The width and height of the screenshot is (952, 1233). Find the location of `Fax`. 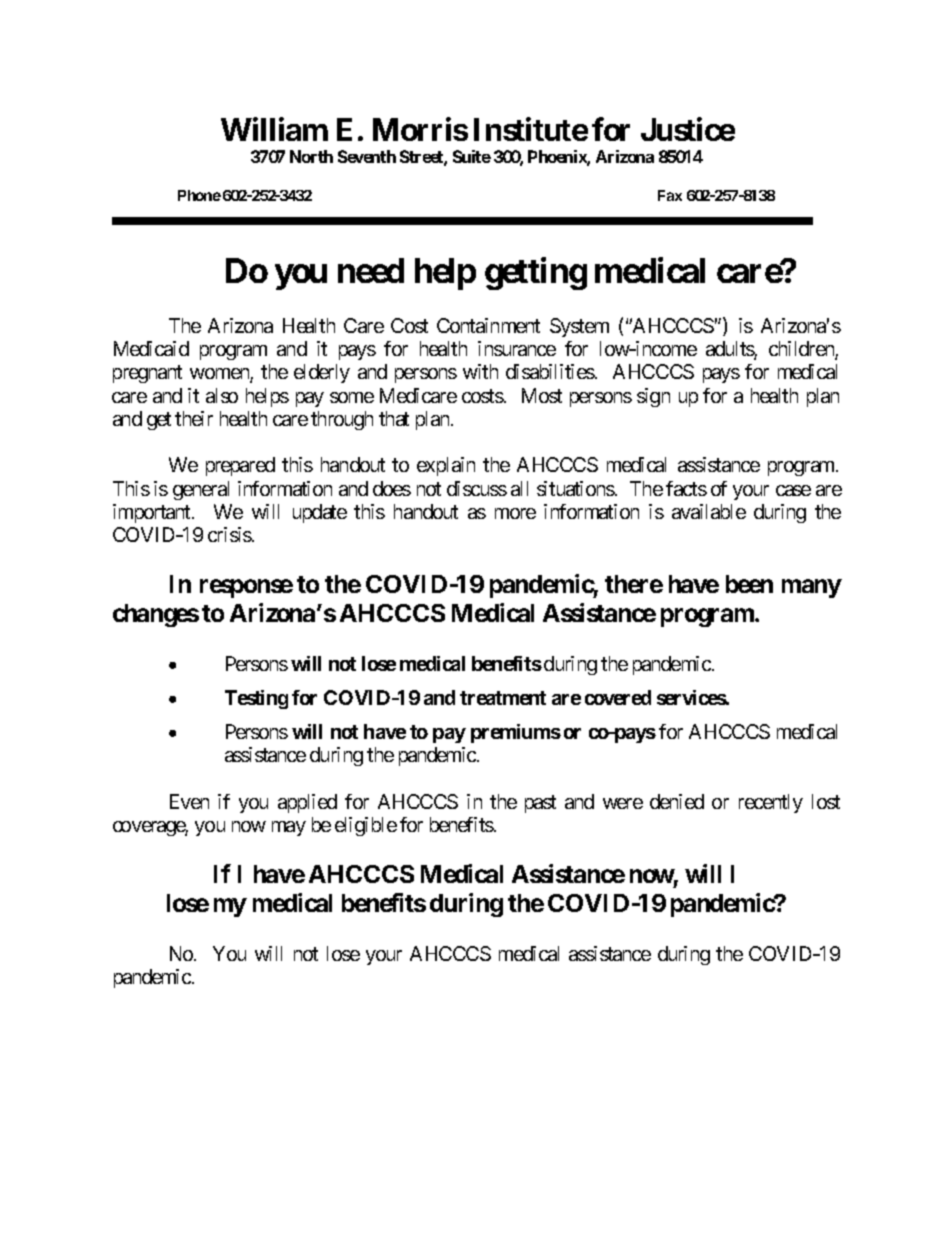

Fax is located at coordinates (670, 195).
